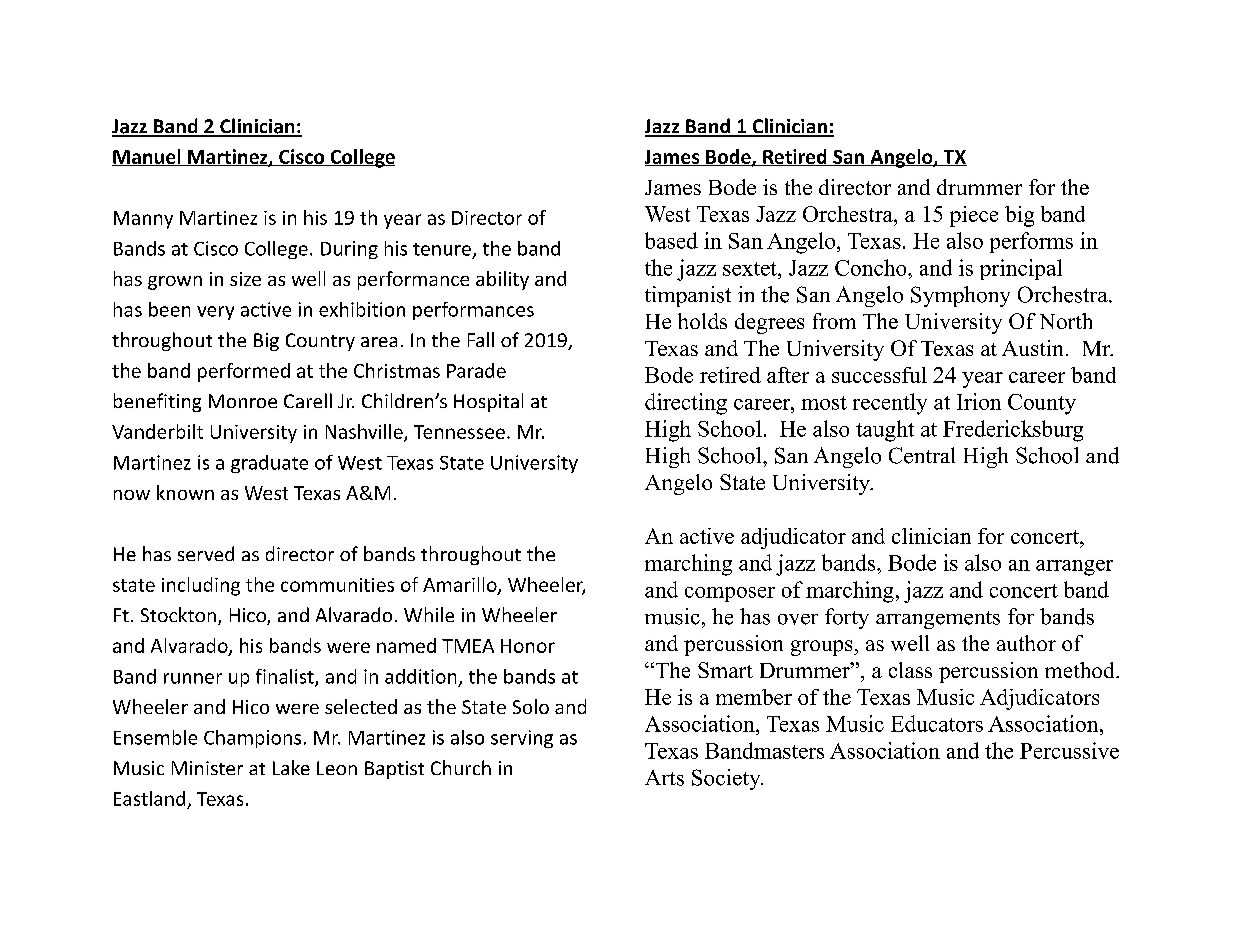 The height and width of the image is (952, 1233). What do you see at coordinates (671, 240) in the image?
I see `based` at bounding box center [671, 240].
